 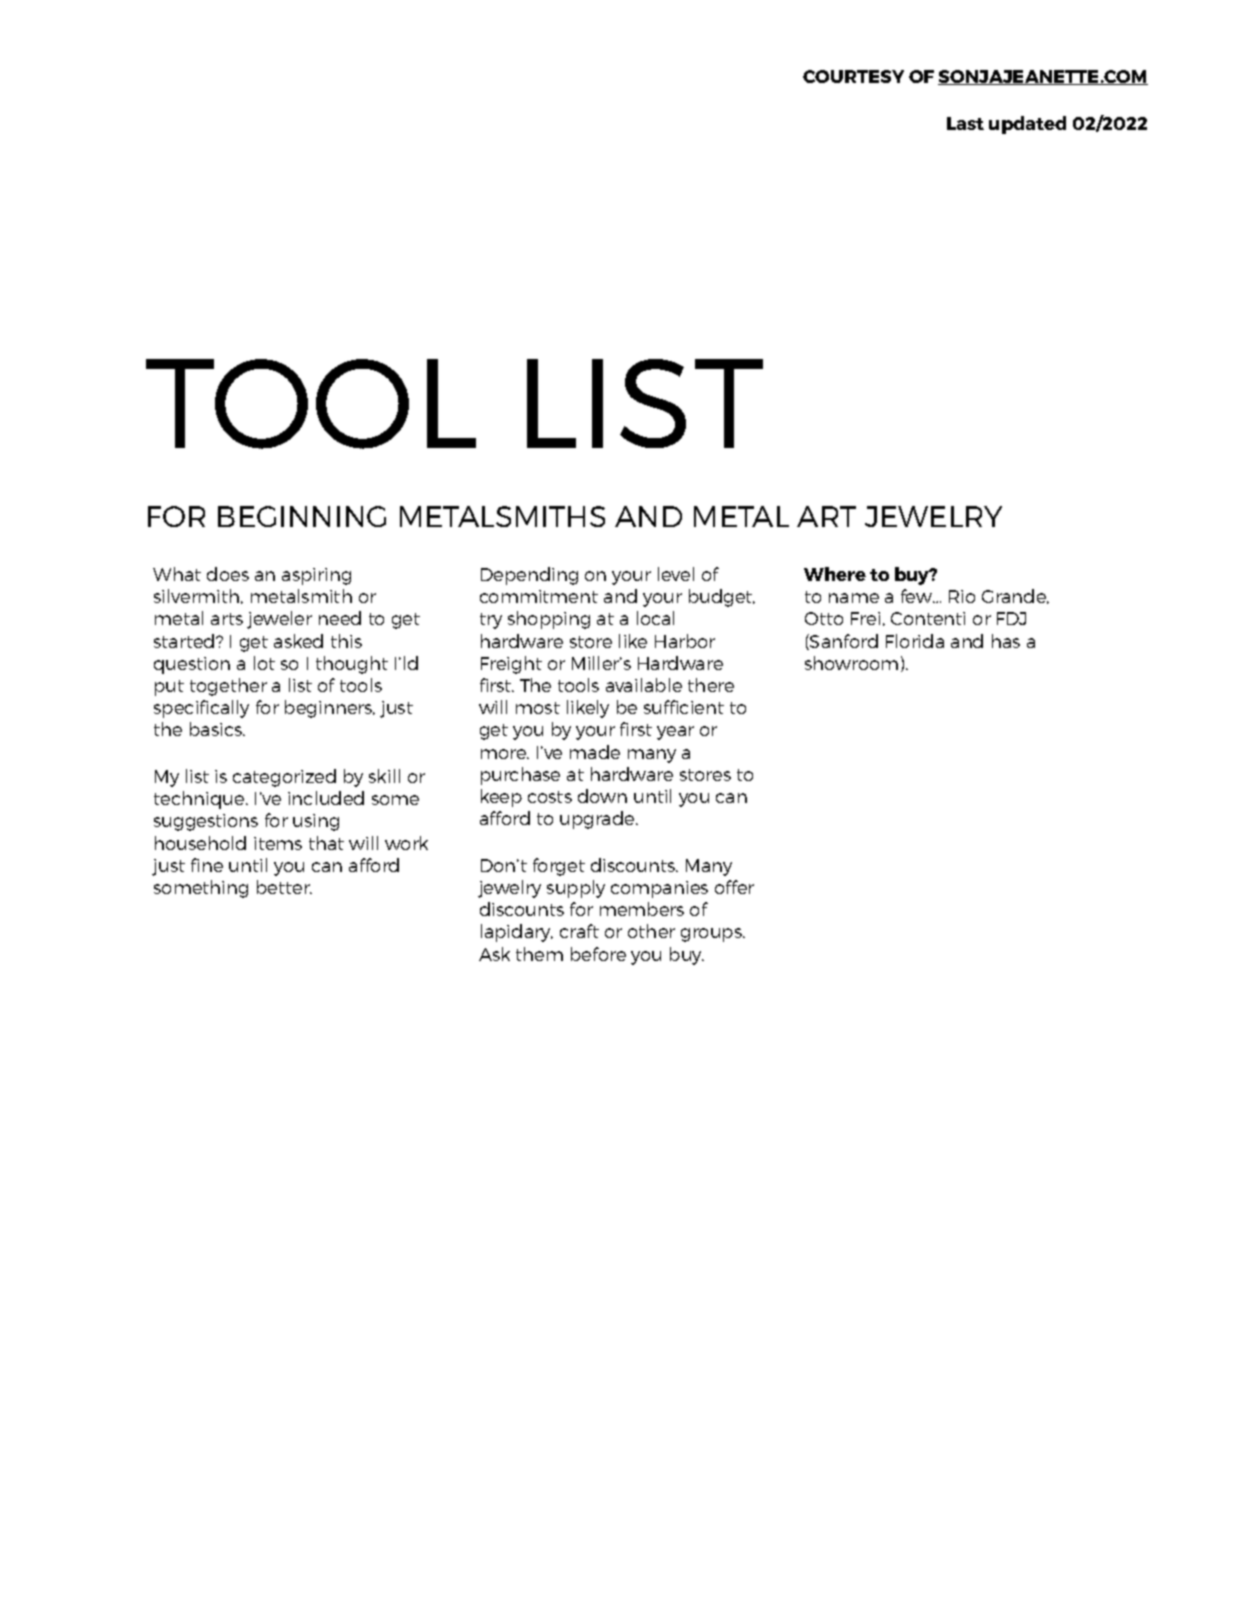 What do you see at coordinates (835, 574) in the page?
I see `Where` at bounding box center [835, 574].
